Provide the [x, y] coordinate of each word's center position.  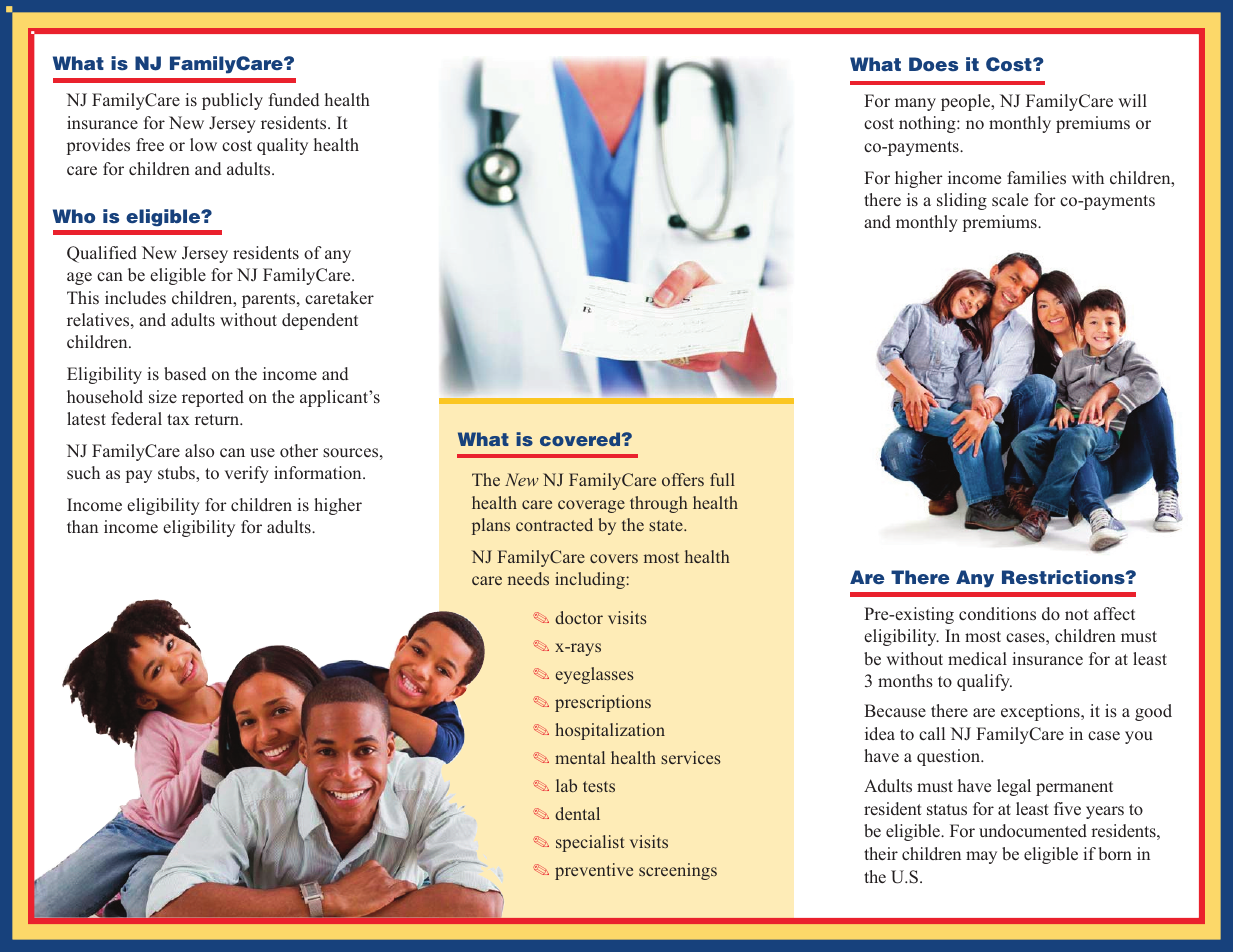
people [967, 102]
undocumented [1033, 830]
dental [577, 813]
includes [135, 297]
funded [294, 99]
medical [977, 658]
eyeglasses [595, 675]
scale [1010, 200]
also [199, 450]
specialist [590, 843]
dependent [320, 321]
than [82, 526]
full [722, 479]
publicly [232, 101]
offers [683, 479]
